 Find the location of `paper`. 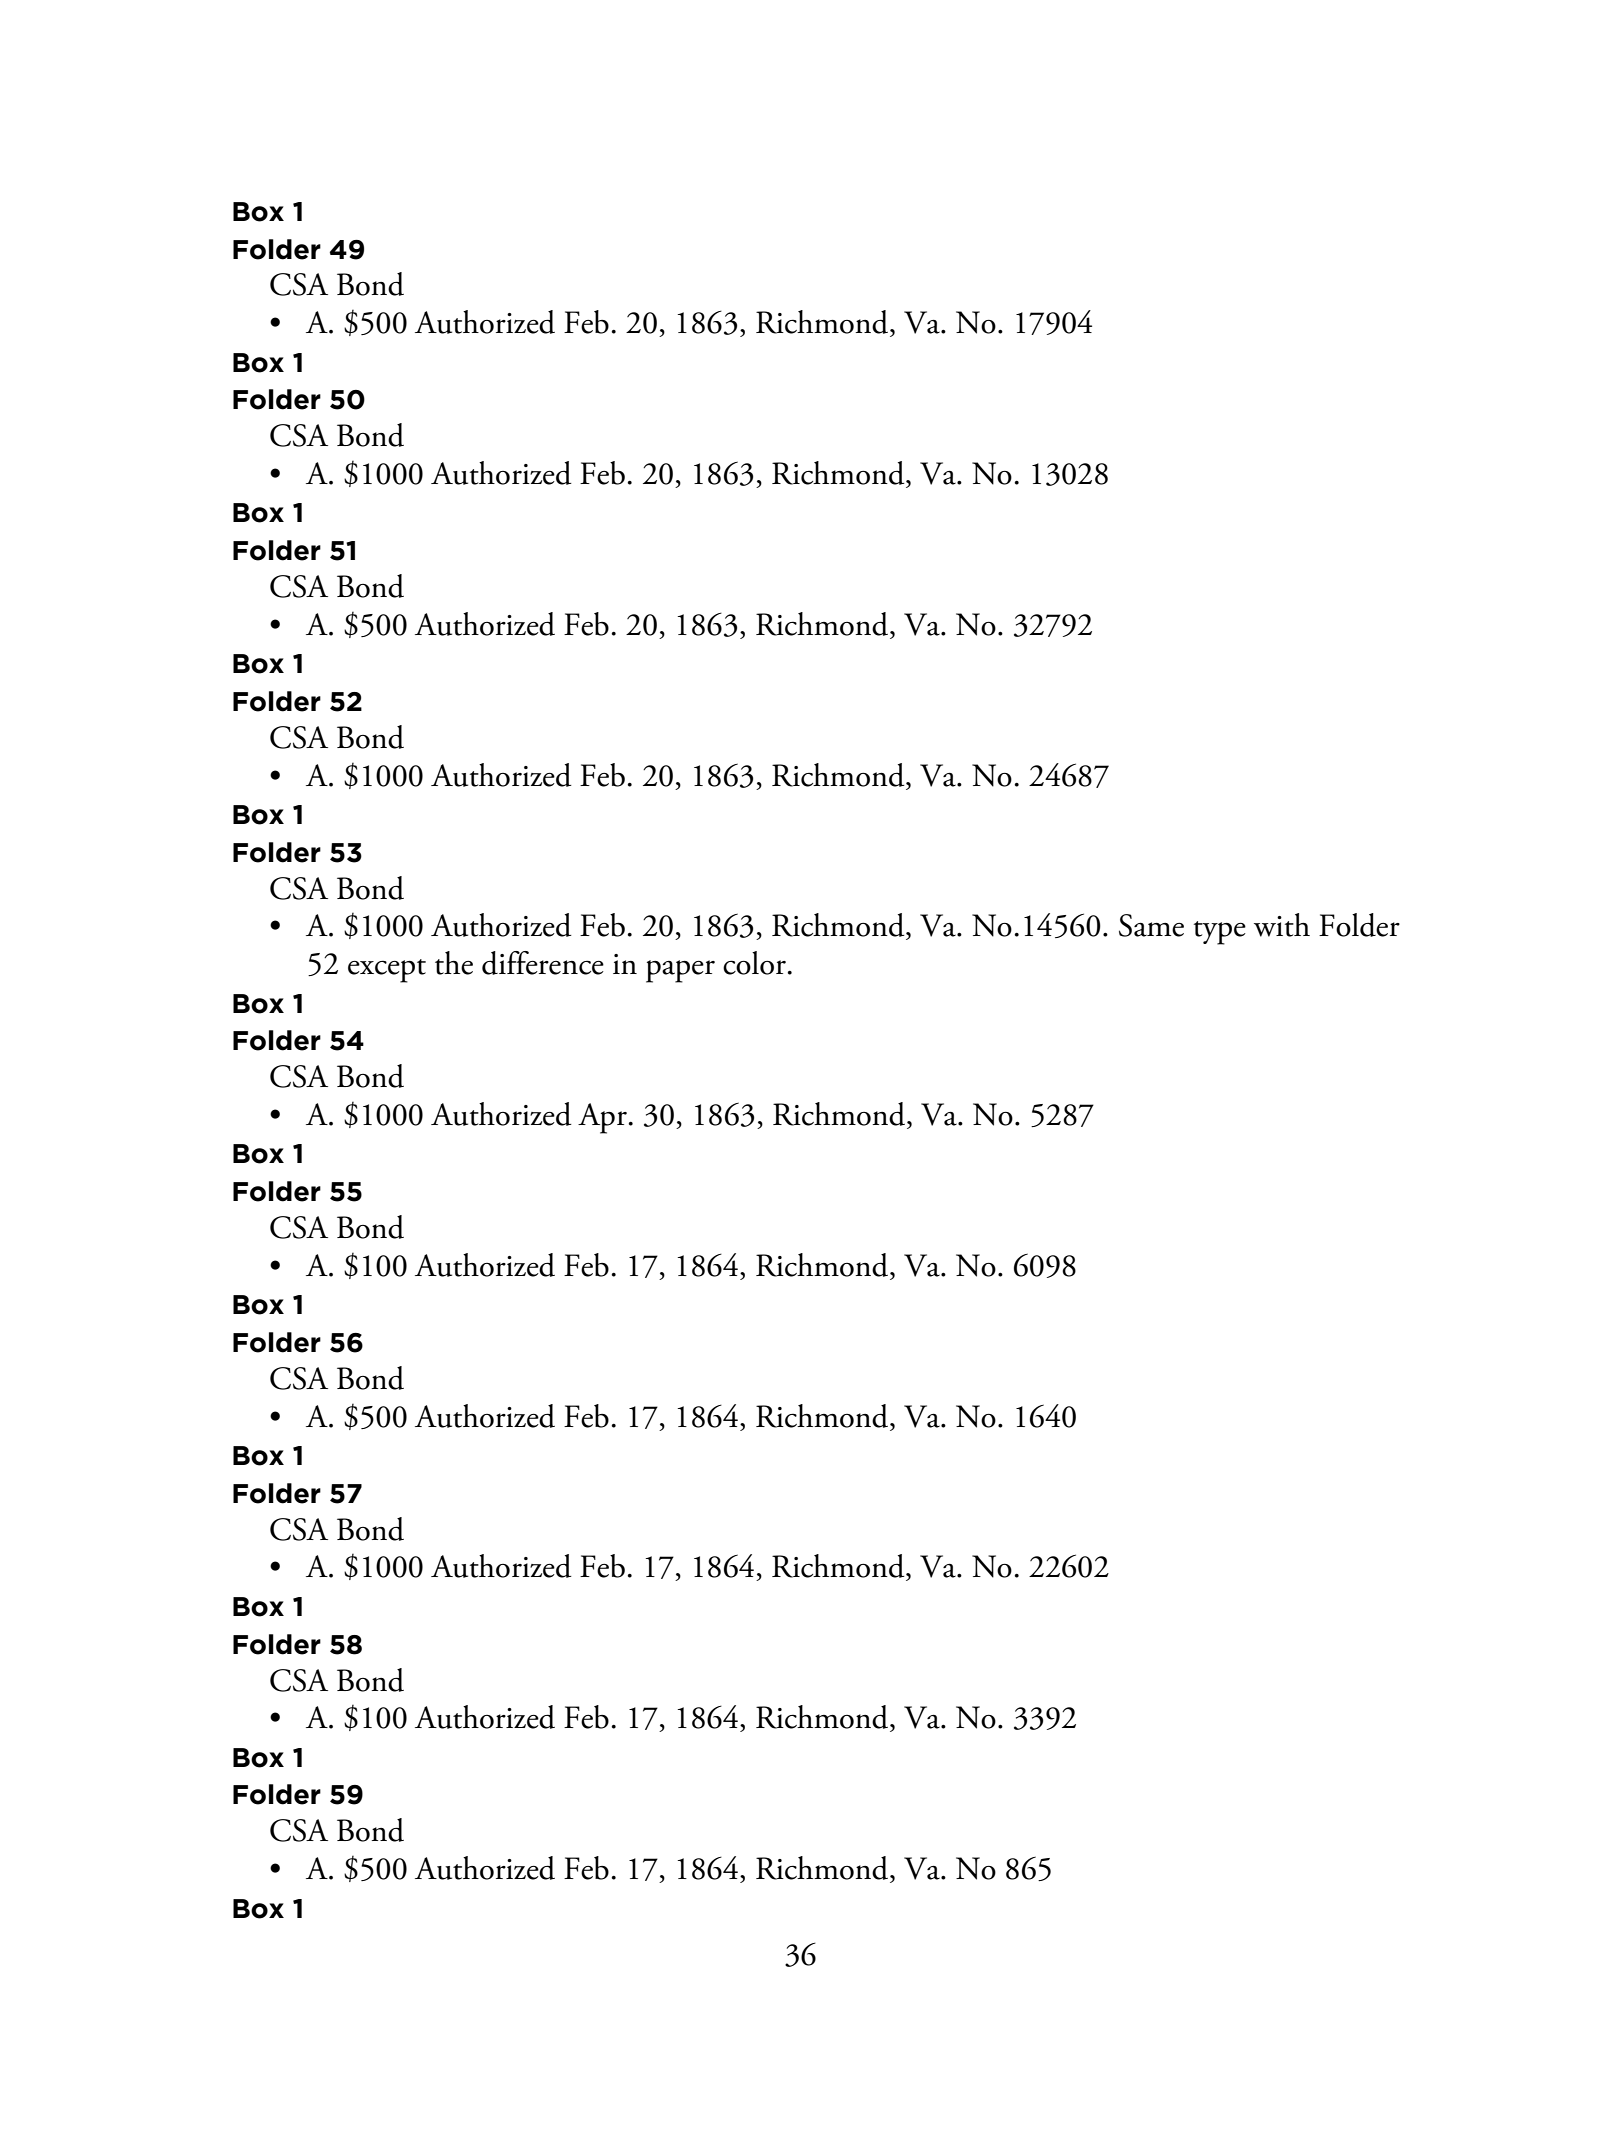

paper is located at coordinates (680, 971).
